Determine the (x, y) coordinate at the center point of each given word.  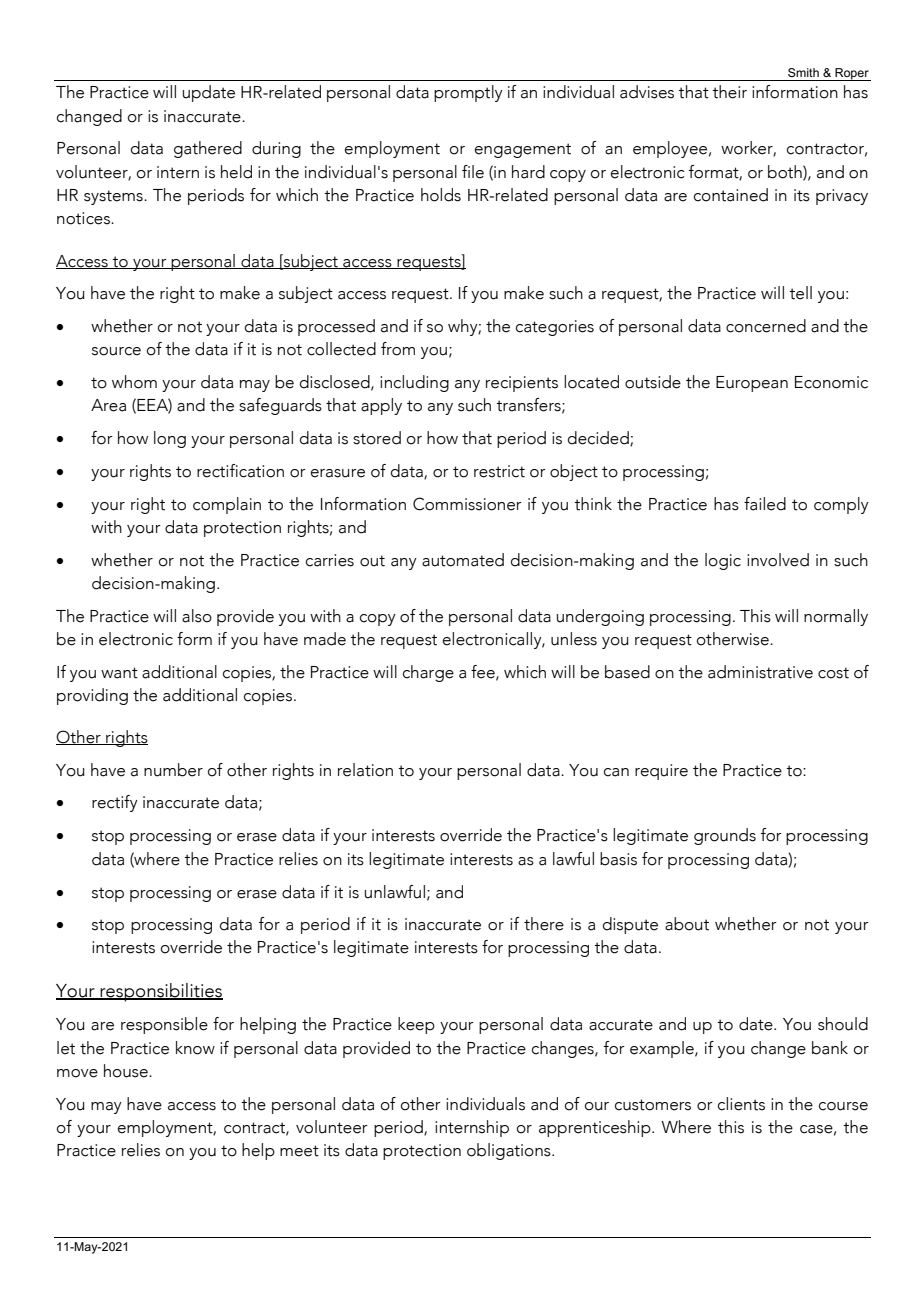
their (729, 92)
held (236, 172)
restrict (499, 471)
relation (365, 770)
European (752, 384)
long (170, 439)
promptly (468, 93)
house (127, 1071)
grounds (725, 836)
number (173, 770)
